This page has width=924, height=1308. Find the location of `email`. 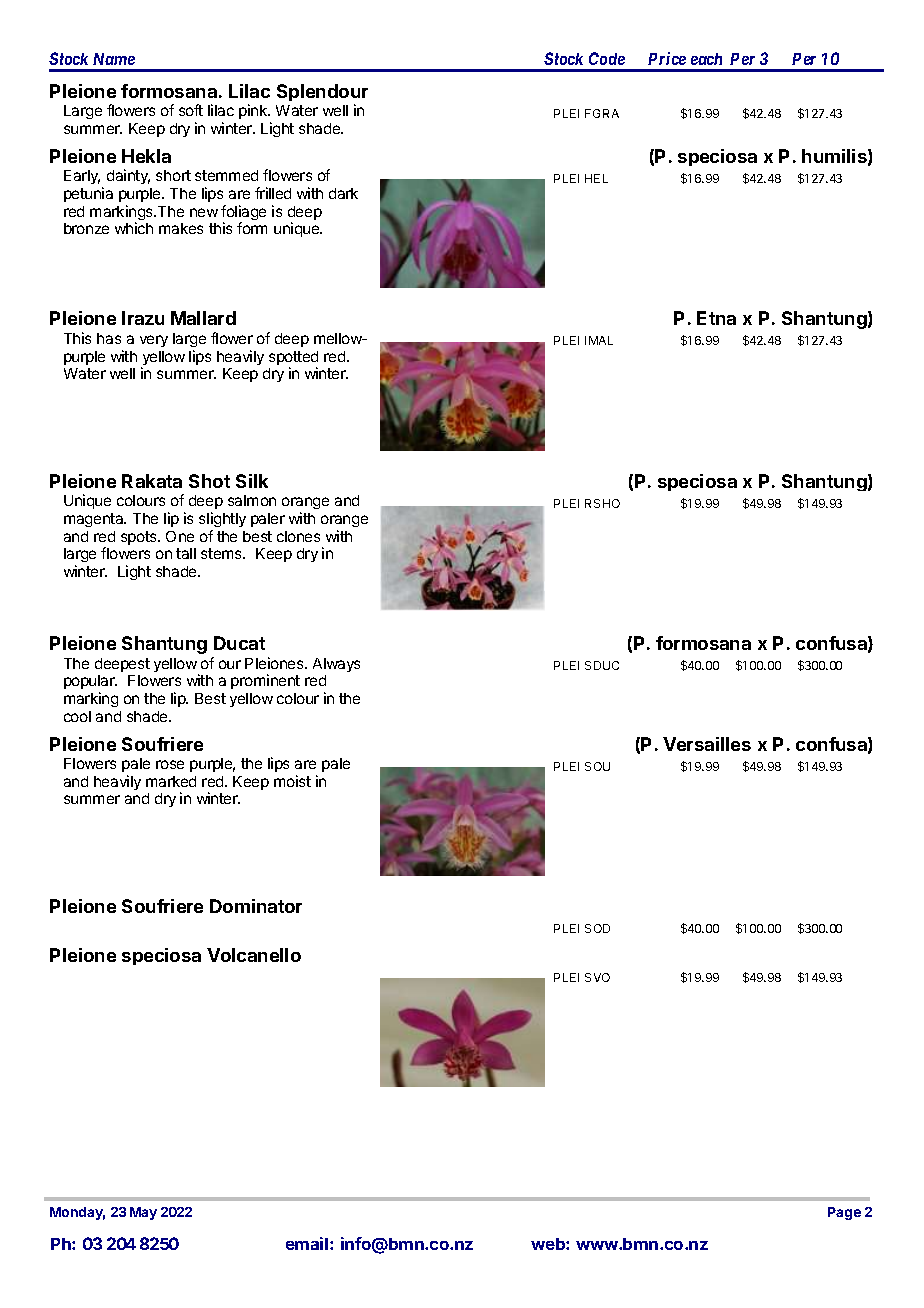

email is located at coordinates (308, 1243).
